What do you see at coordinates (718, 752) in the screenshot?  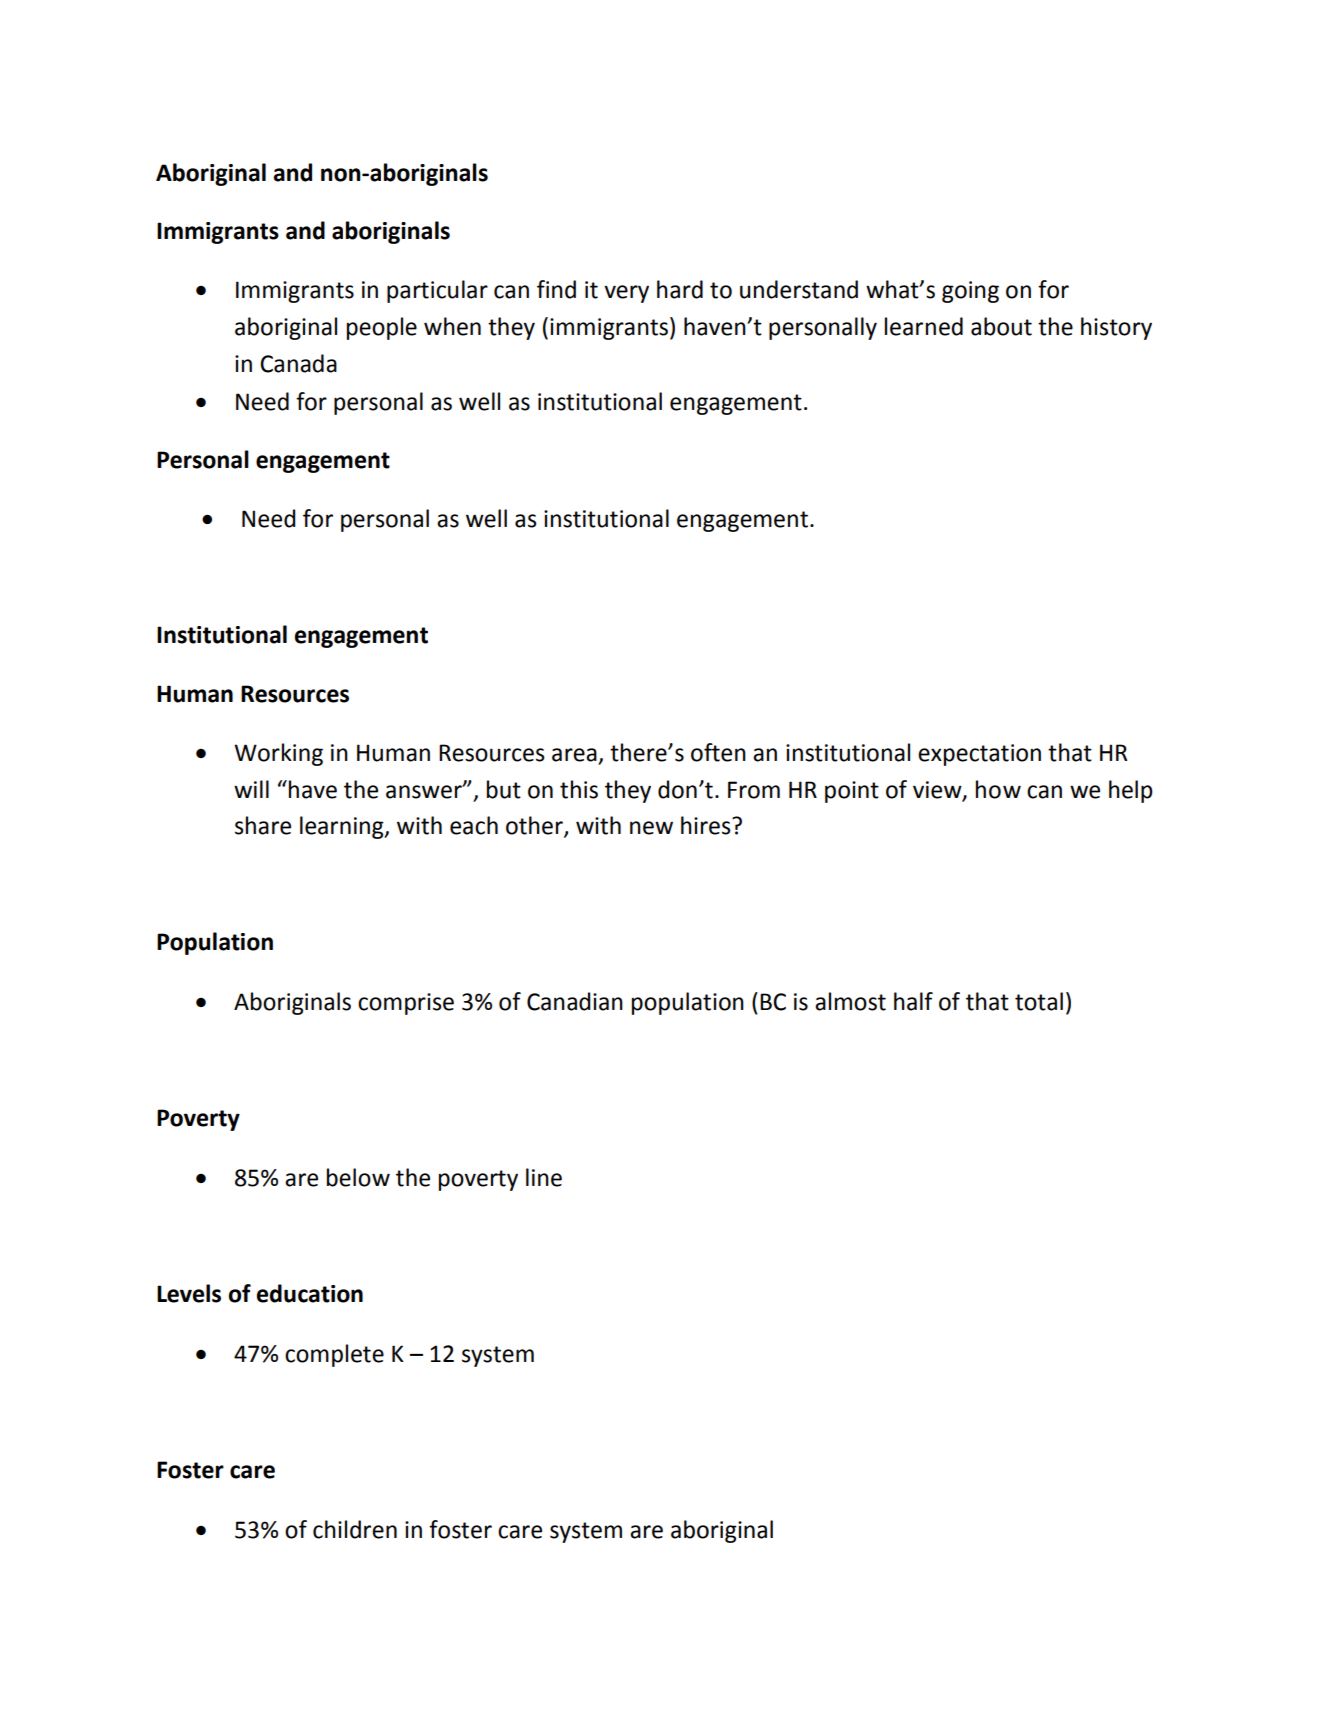 I see `often` at bounding box center [718, 752].
